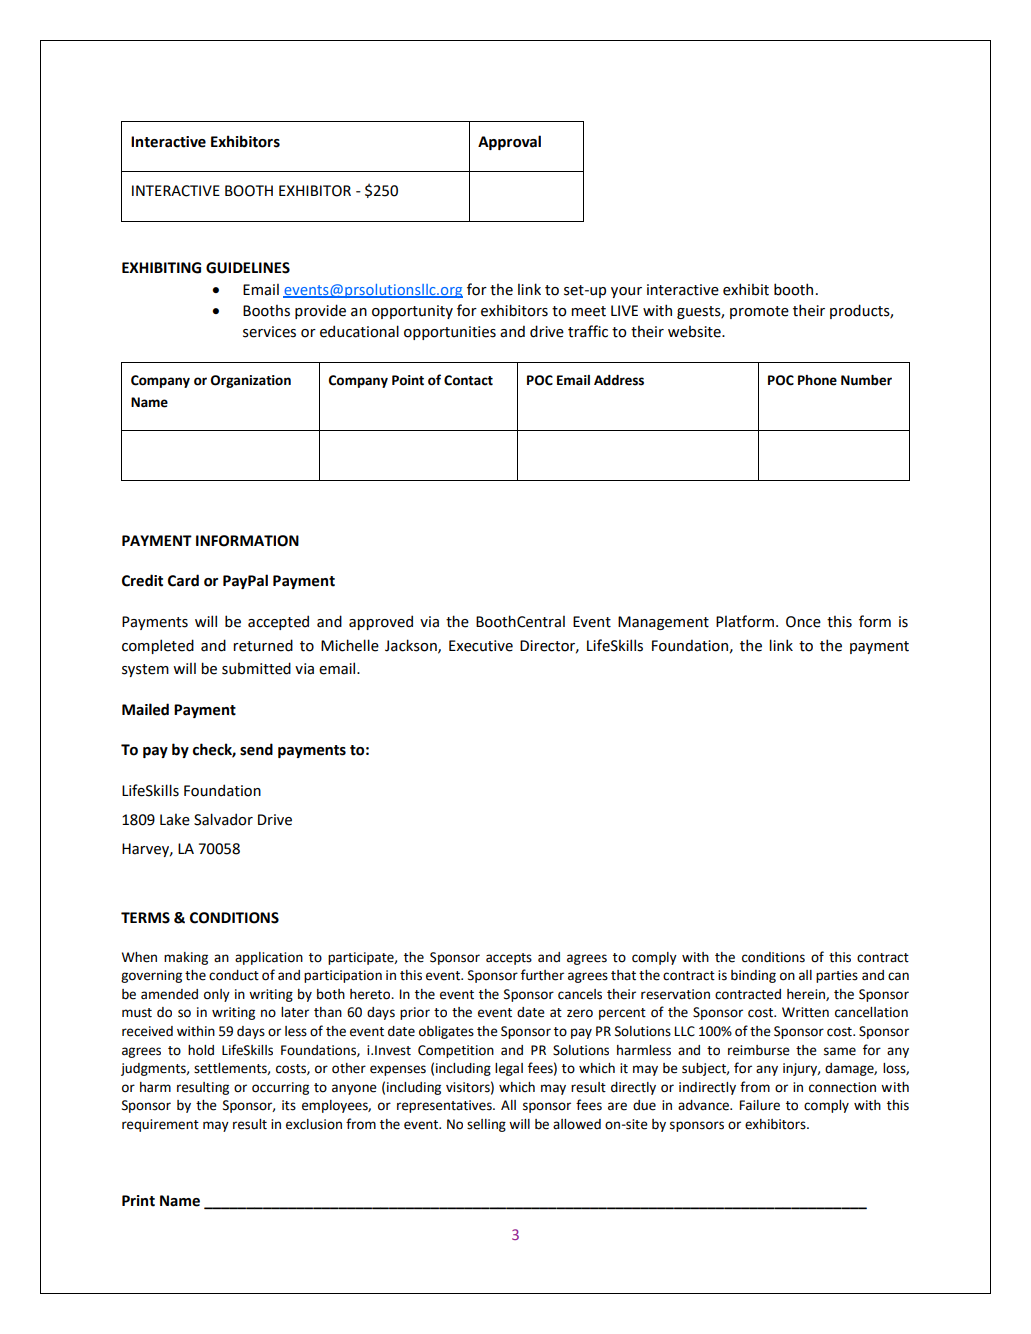 Image resolution: width=1031 pixels, height=1334 pixels. I want to click on Contact, so click(468, 380).
